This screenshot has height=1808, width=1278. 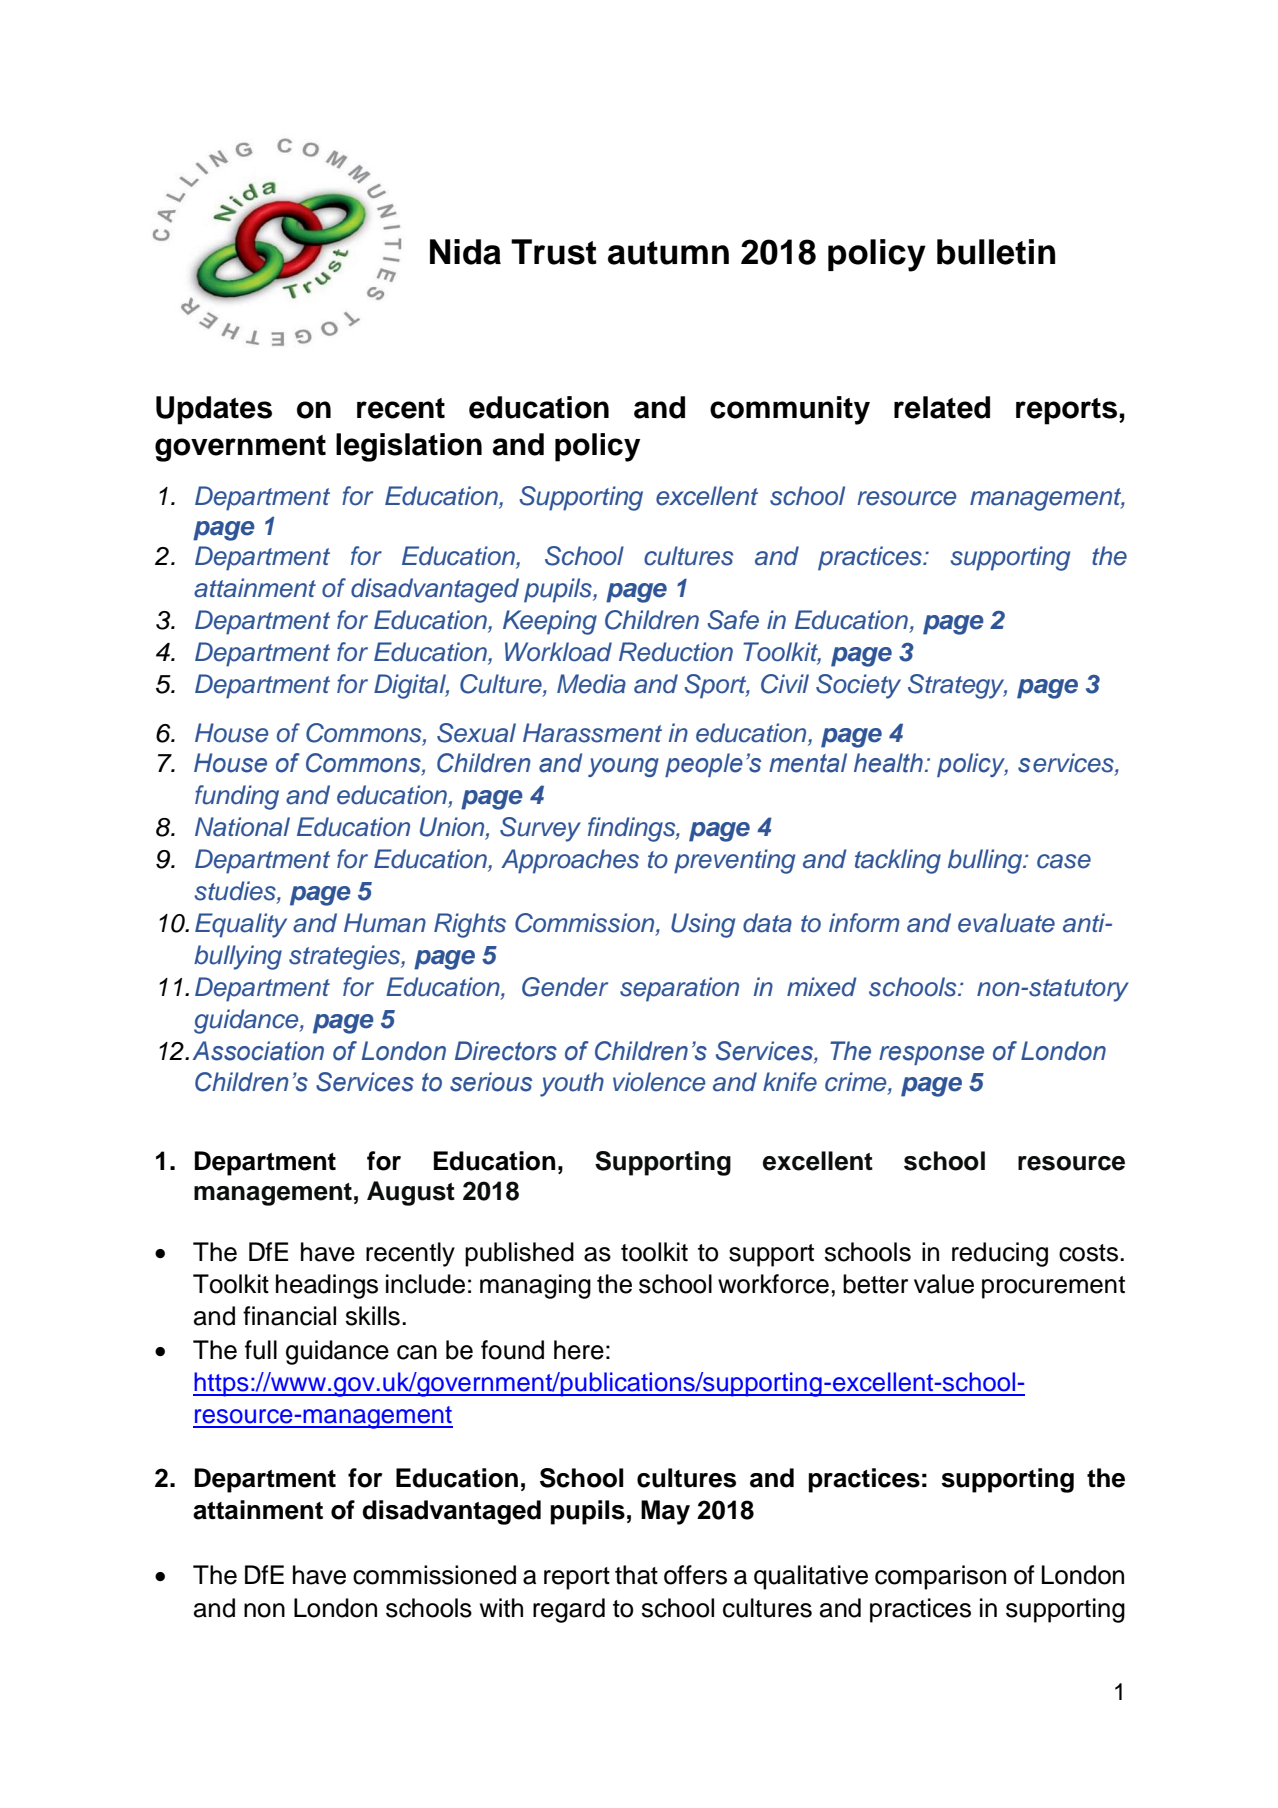 What do you see at coordinates (659, 1082) in the screenshot?
I see `violence` at bounding box center [659, 1082].
